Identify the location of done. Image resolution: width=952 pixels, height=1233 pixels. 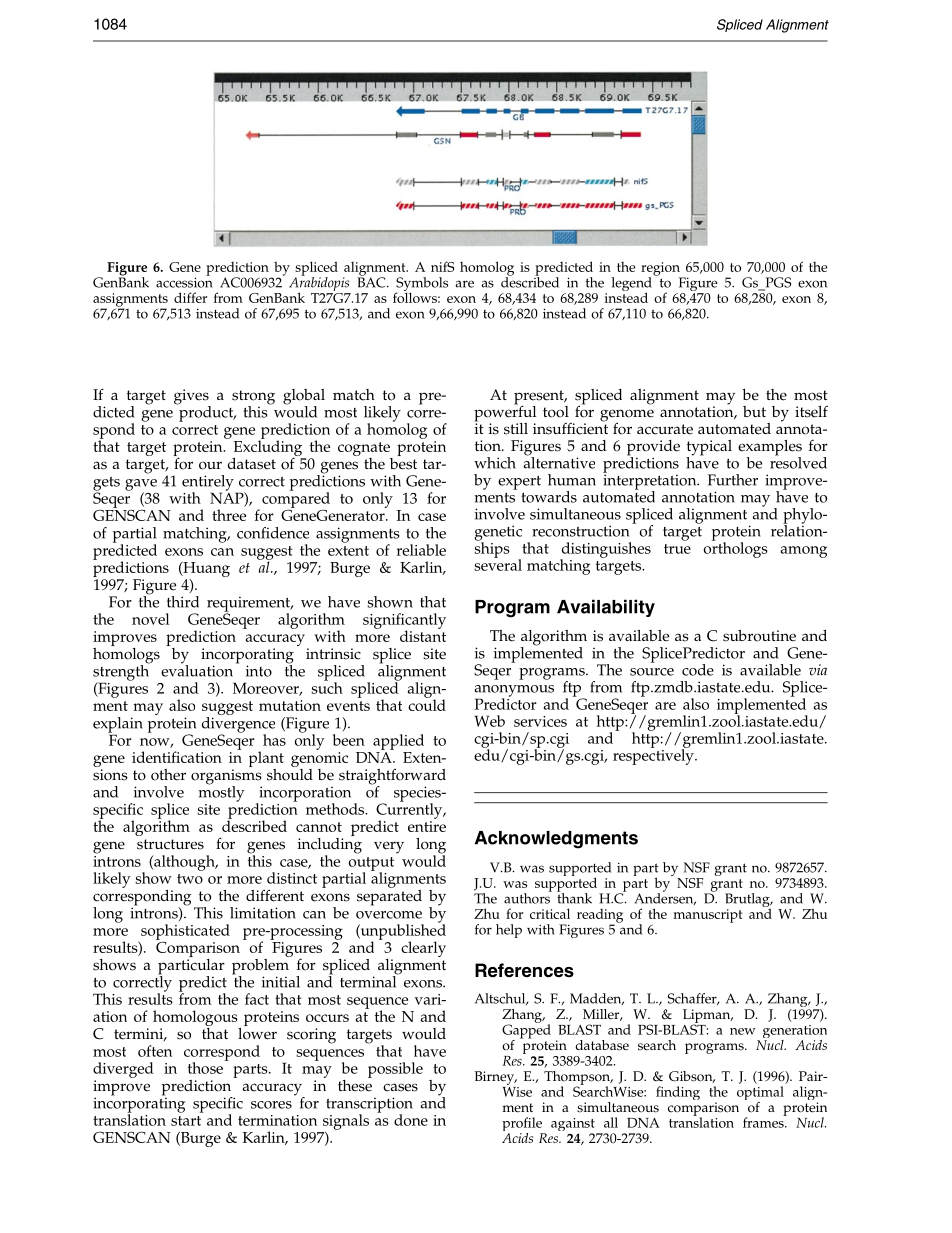
(411, 1120).
